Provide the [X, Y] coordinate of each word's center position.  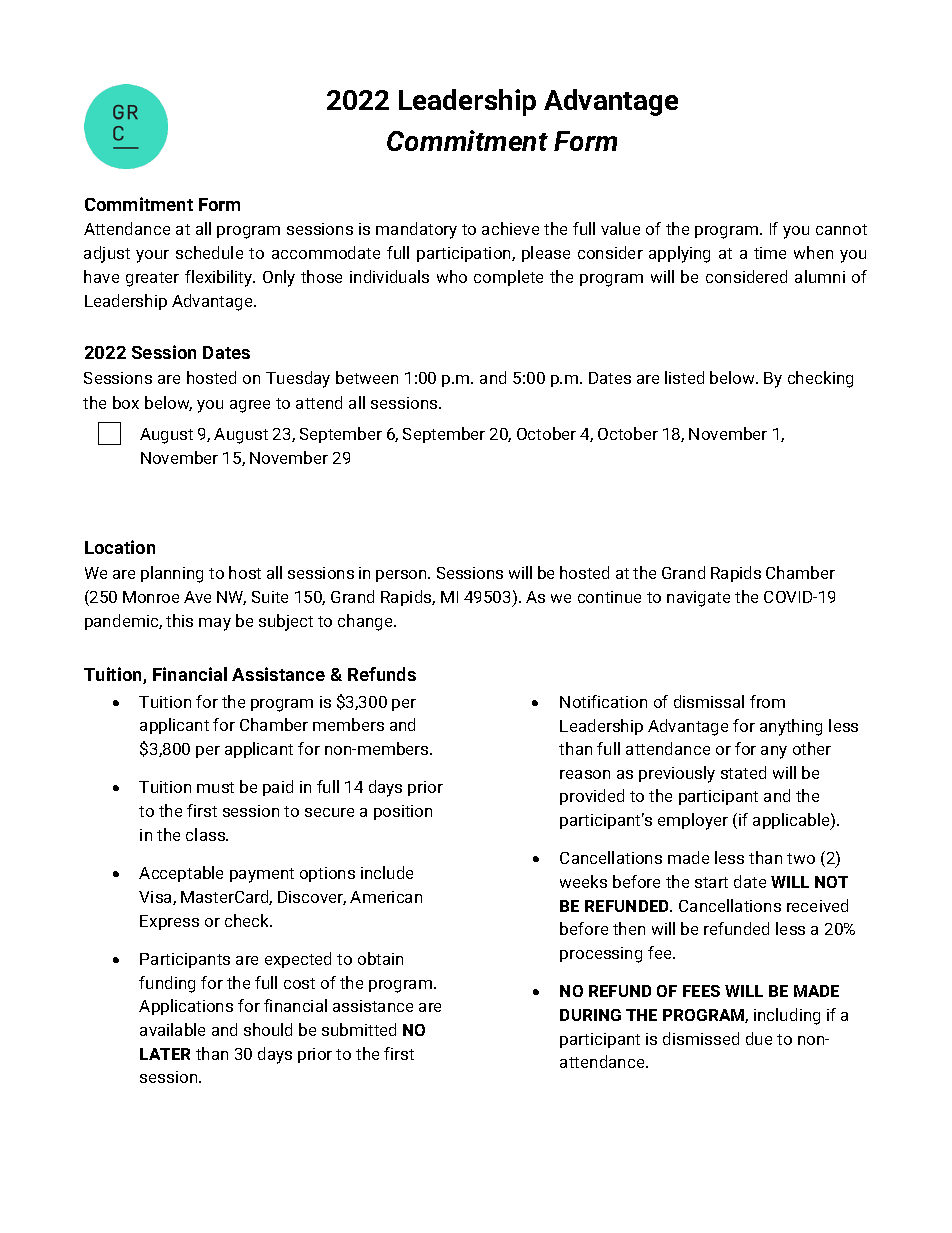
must [215, 787]
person [402, 576]
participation [465, 254]
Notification [603, 701]
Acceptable [181, 874]
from [767, 701]
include [387, 872]
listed [684, 377]
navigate [698, 599]
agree [250, 406]
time [770, 253]
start [711, 882]
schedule [209, 252]
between [367, 377]
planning [172, 574]
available [172, 1029]
